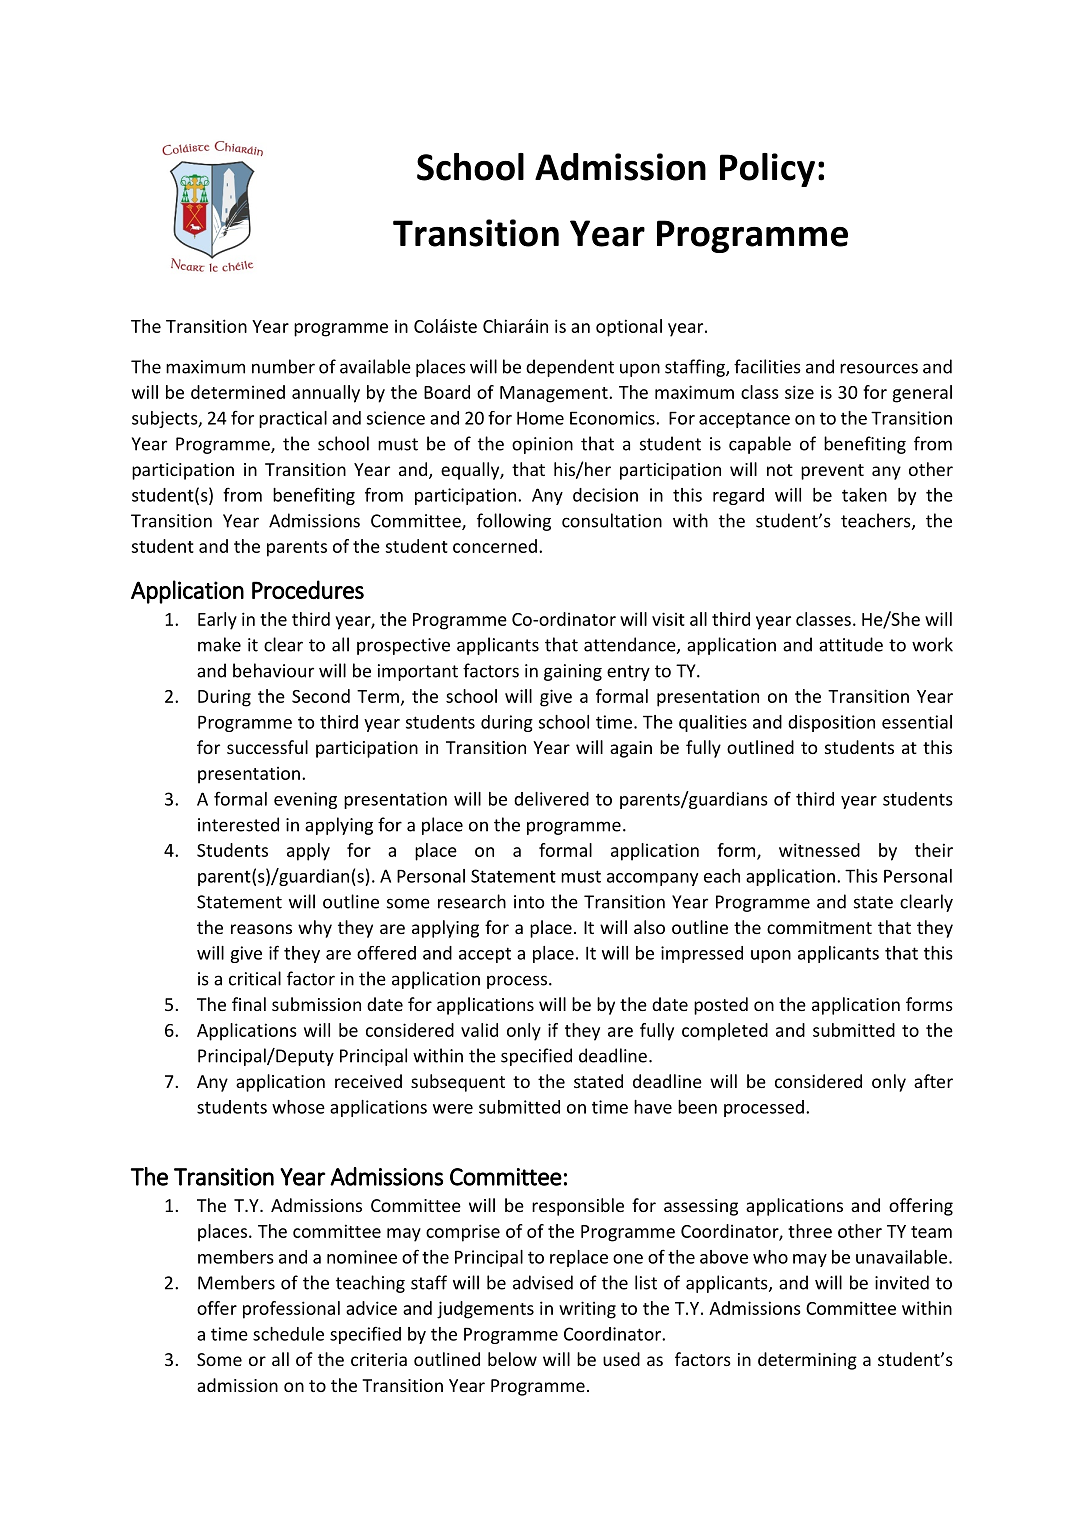 Image resolution: width=1084 pixels, height=1533 pixels. What do you see at coordinates (767, 170) in the screenshot?
I see `Policy` at bounding box center [767, 170].
